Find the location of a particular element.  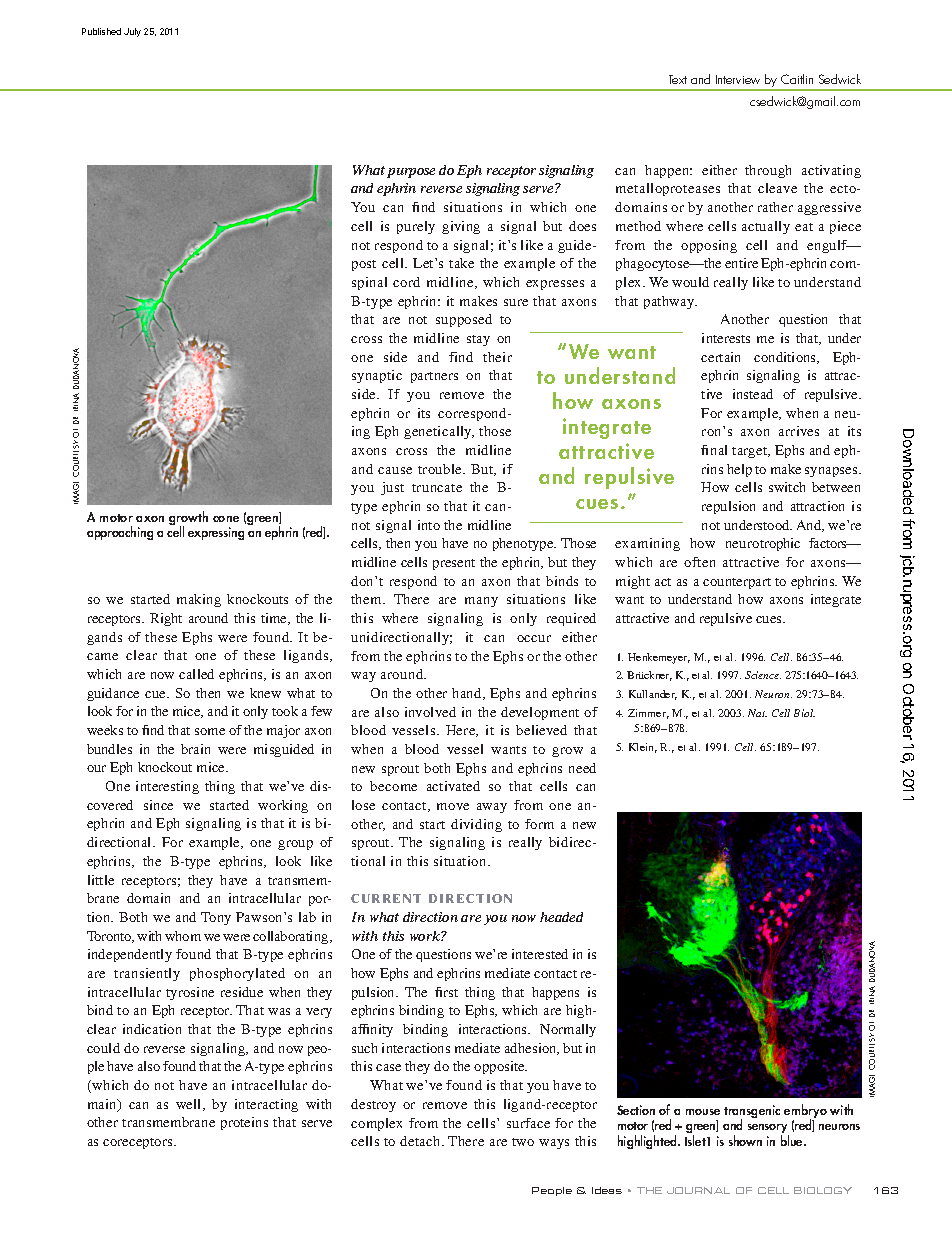

interesting is located at coordinates (167, 787).
